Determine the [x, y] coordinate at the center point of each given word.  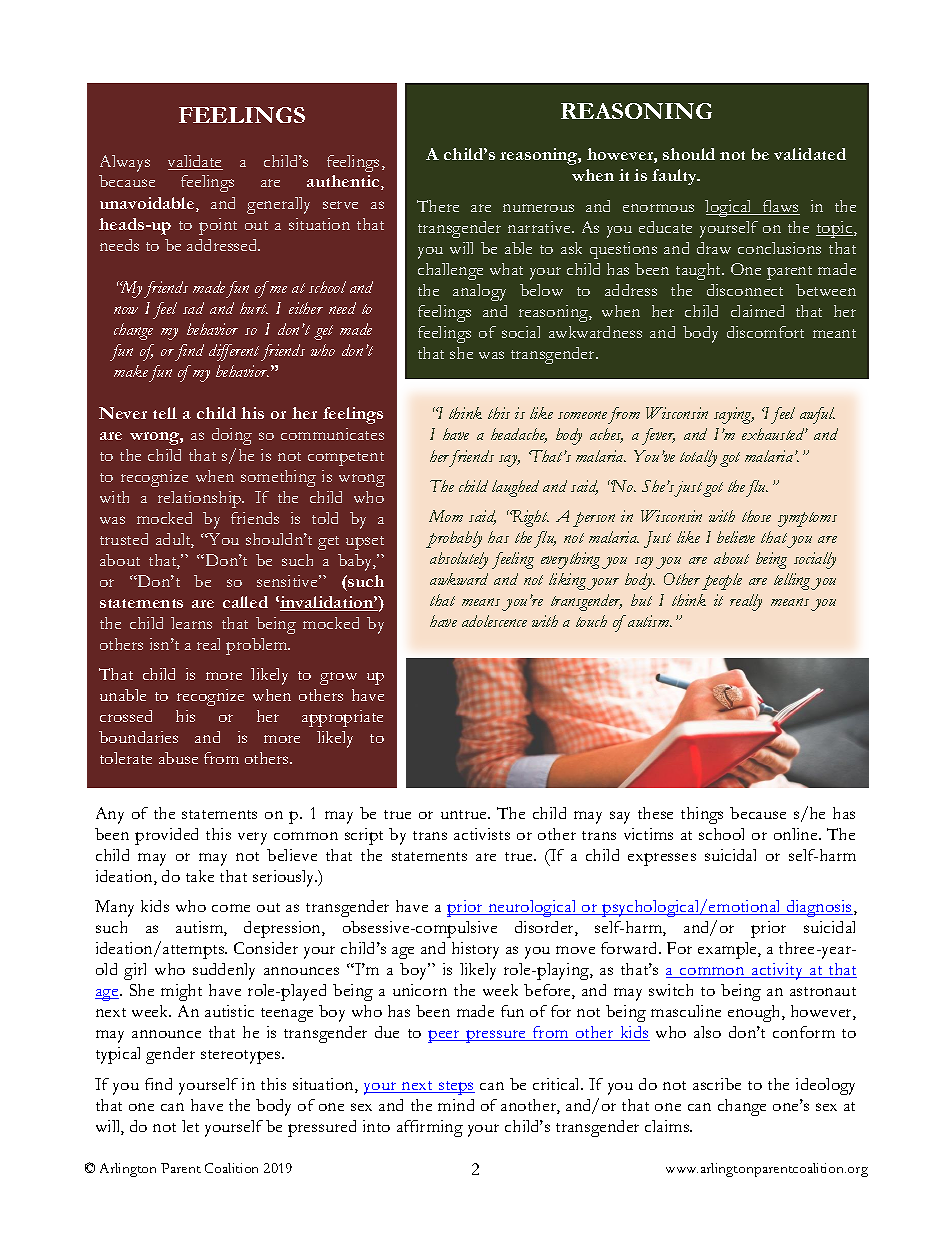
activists [482, 834]
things [702, 815]
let [190, 1126]
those [756, 516]
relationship [201, 499]
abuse [178, 758]
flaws [780, 207]
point [218, 226]
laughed [515, 488]
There [438, 206]
